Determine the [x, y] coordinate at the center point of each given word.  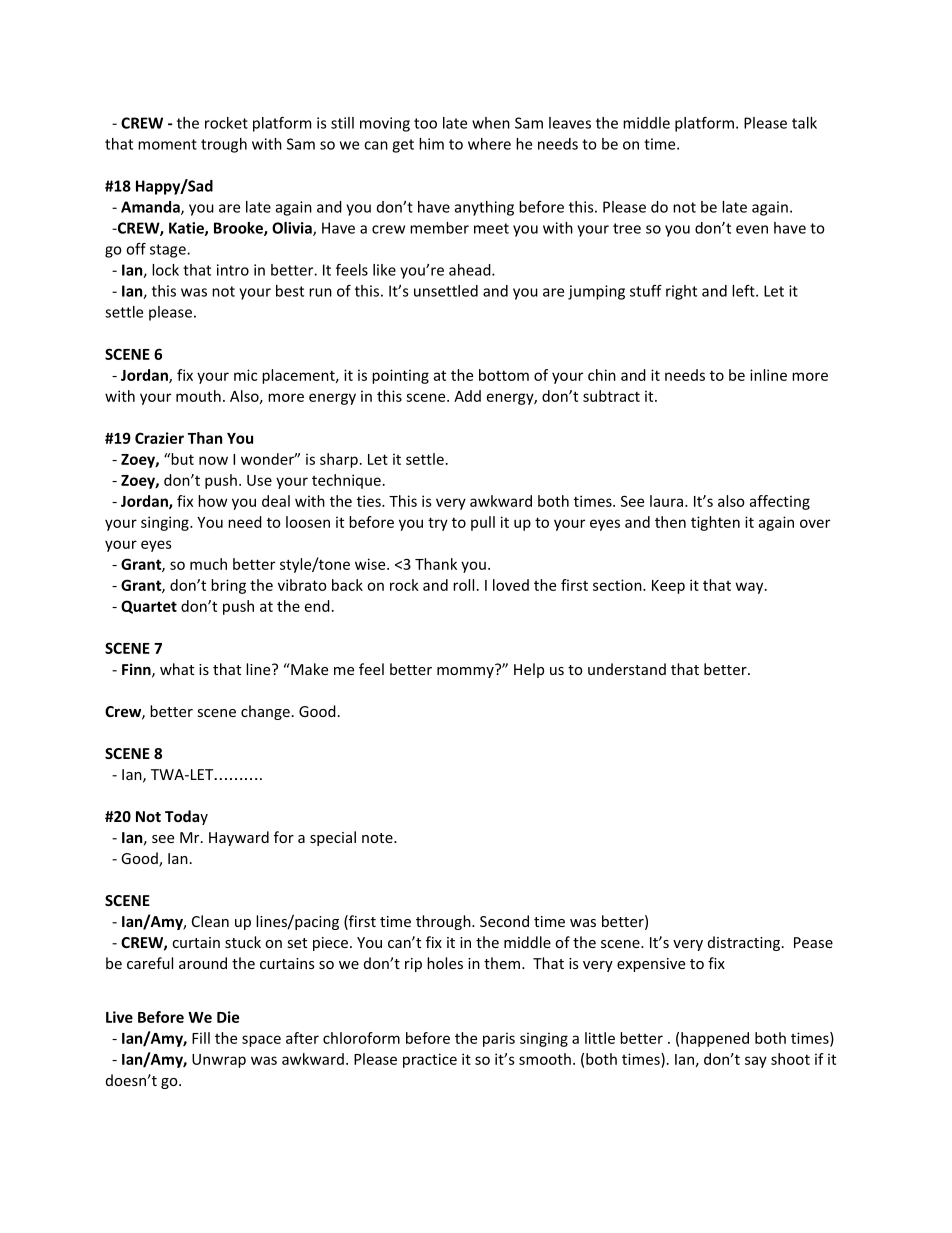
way [751, 588]
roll [463, 585]
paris [499, 1039]
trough [224, 145]
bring [228, 586]
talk [804, 123]
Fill [201, 1038]
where [489, 144]
